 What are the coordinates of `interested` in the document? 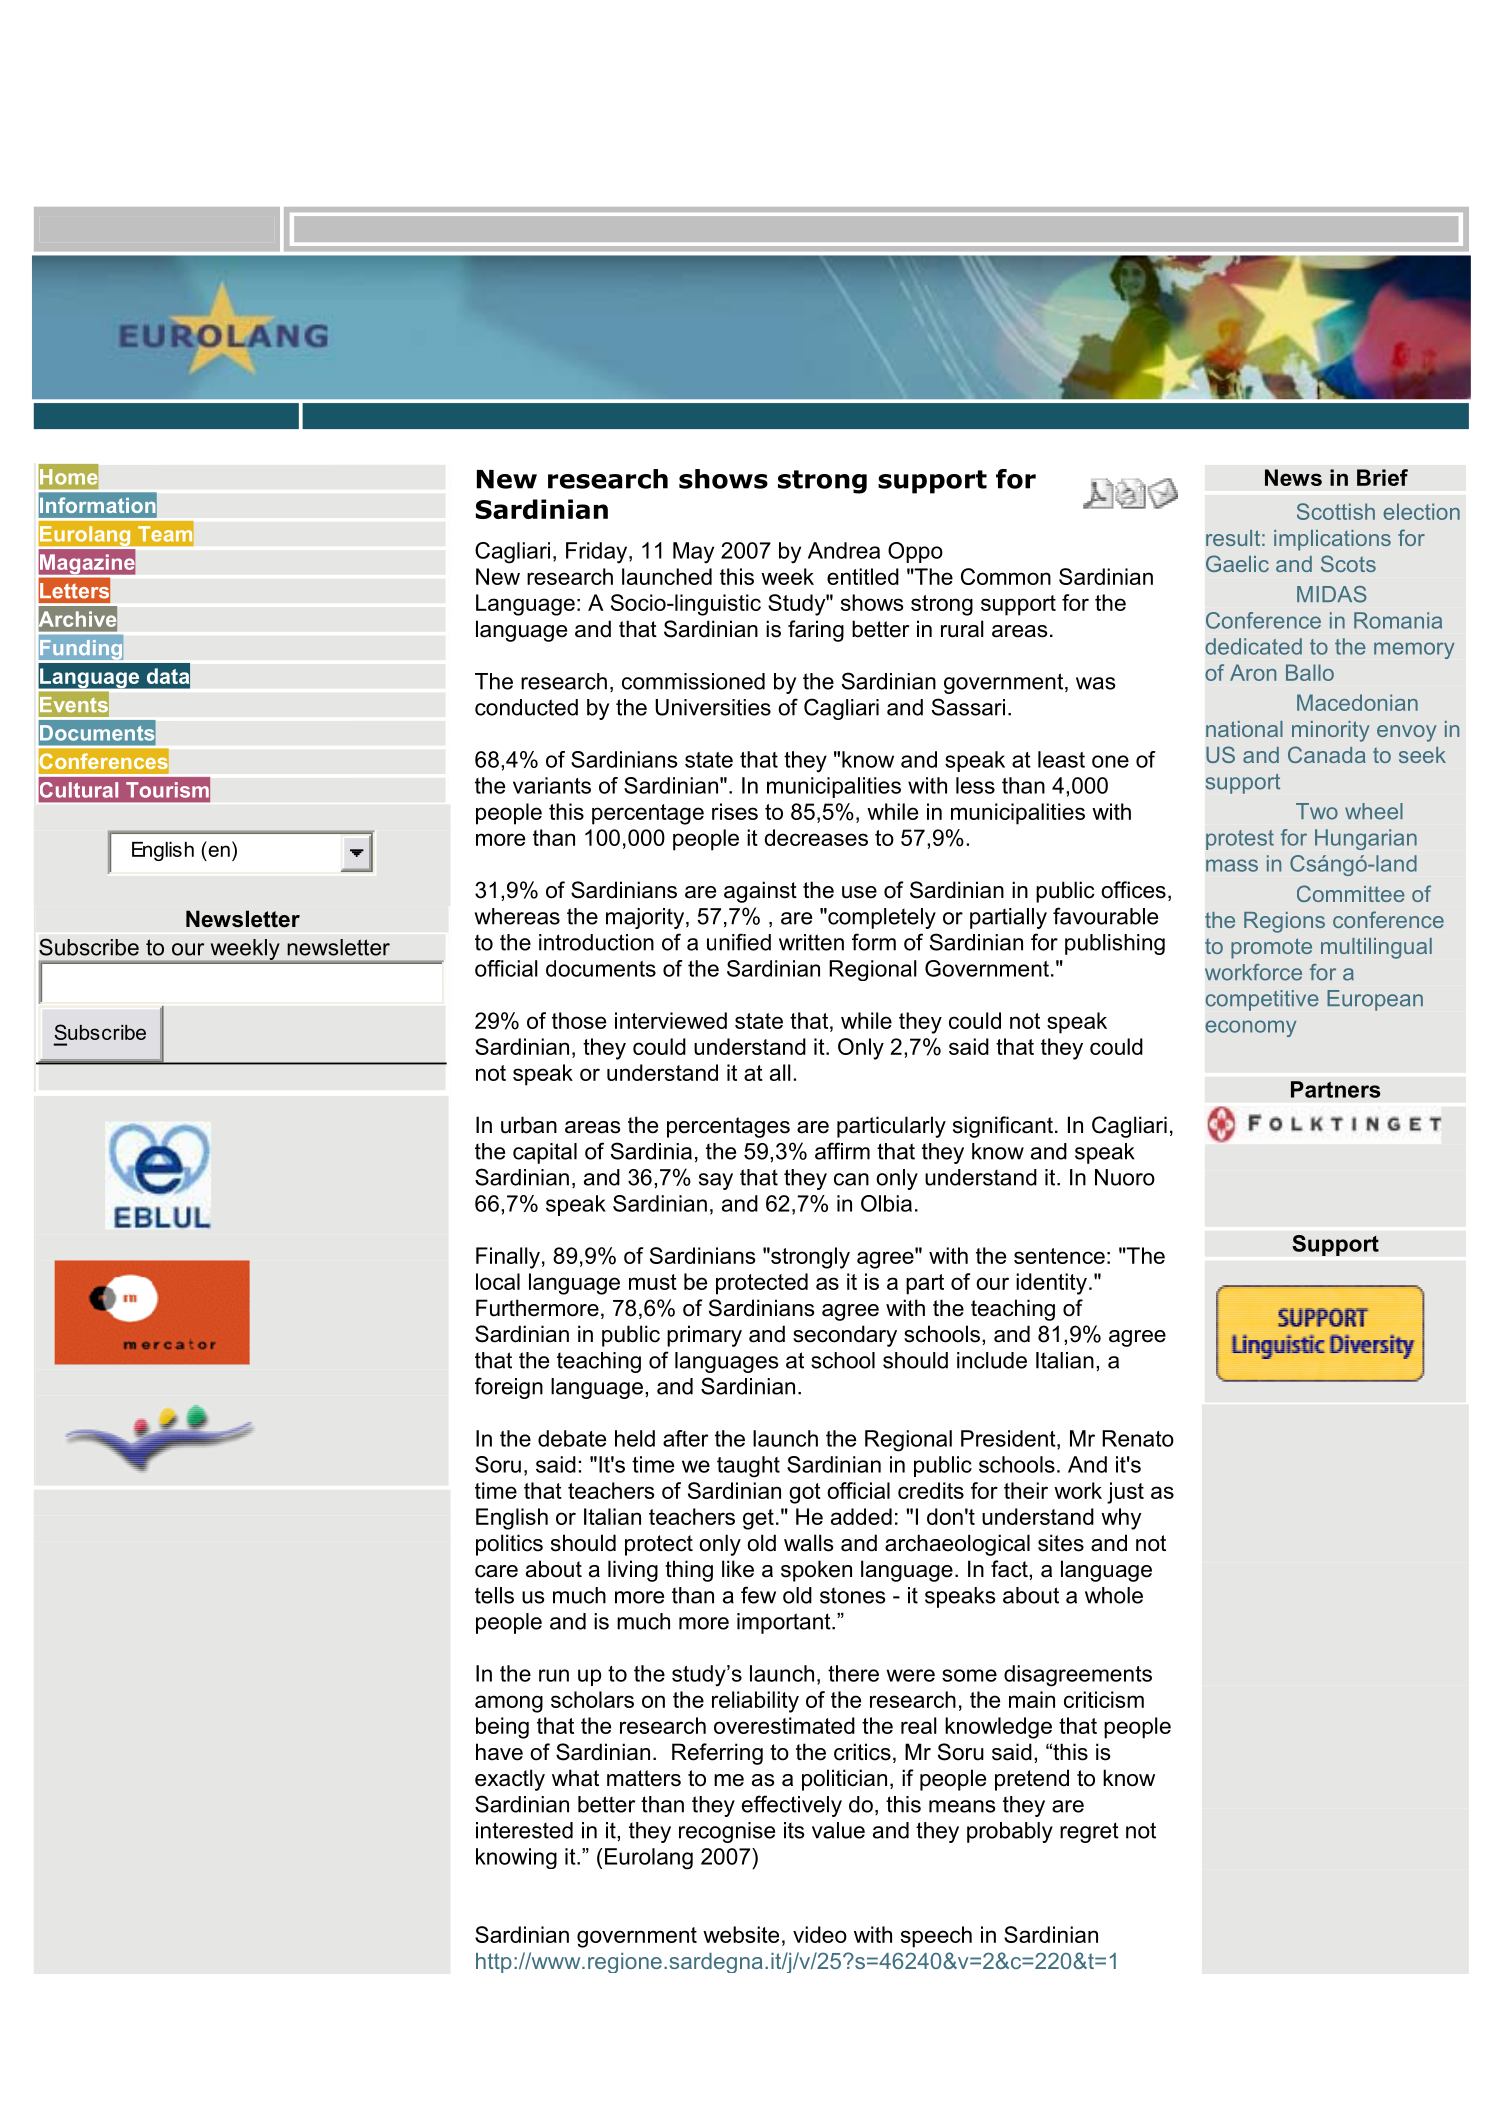 It's located at (524, 1830).
